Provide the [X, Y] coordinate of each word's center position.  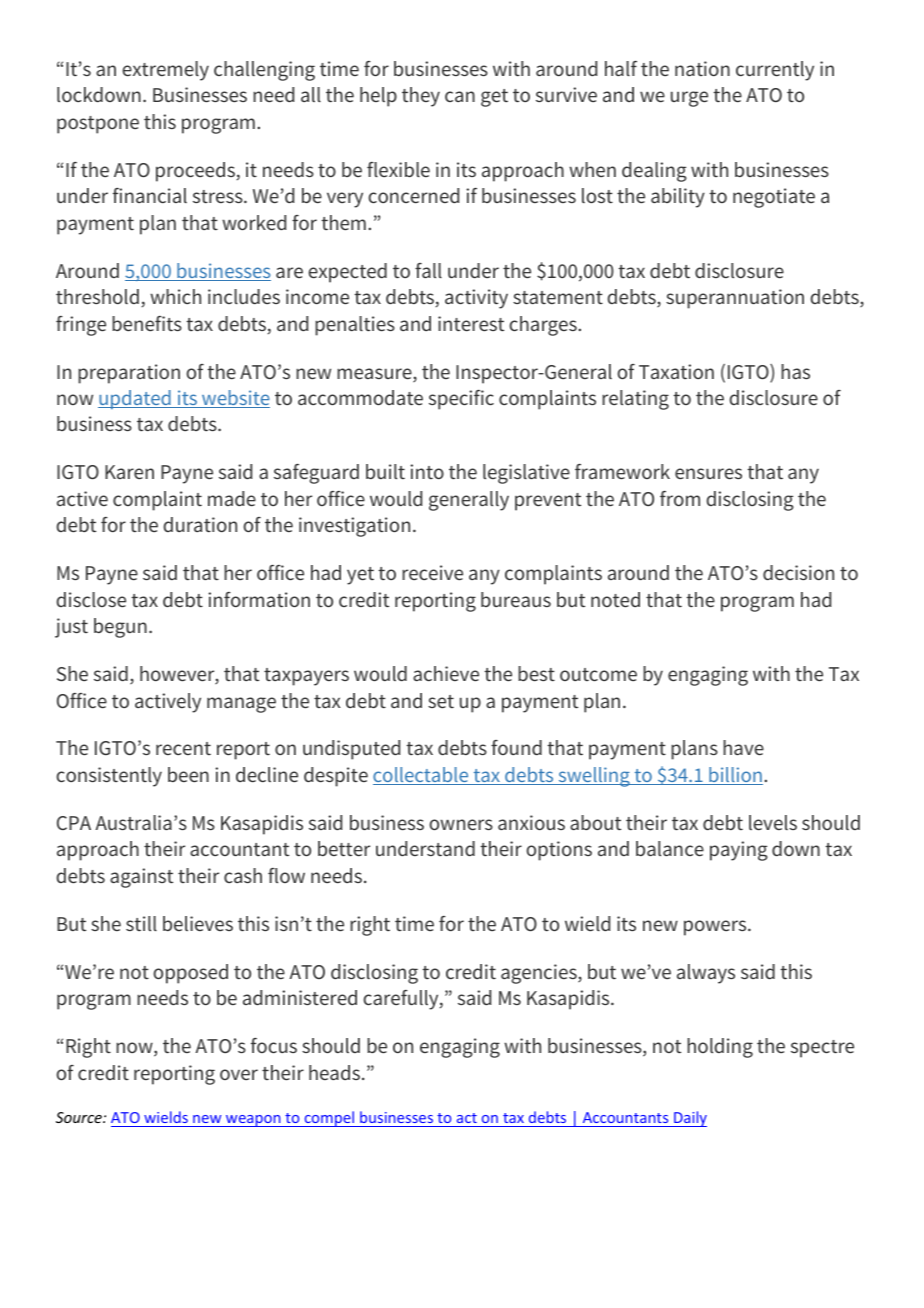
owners [461, 824]
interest [471, 323]
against [141, 878]
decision [798, 572]
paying [739, 851]
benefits [147, 323]
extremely [165, 71]
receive [432, 572]
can [460, 96]
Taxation [676, 371]
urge [689, 99]
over [239, 1074]
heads [334, 1072]
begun [120, 628]
